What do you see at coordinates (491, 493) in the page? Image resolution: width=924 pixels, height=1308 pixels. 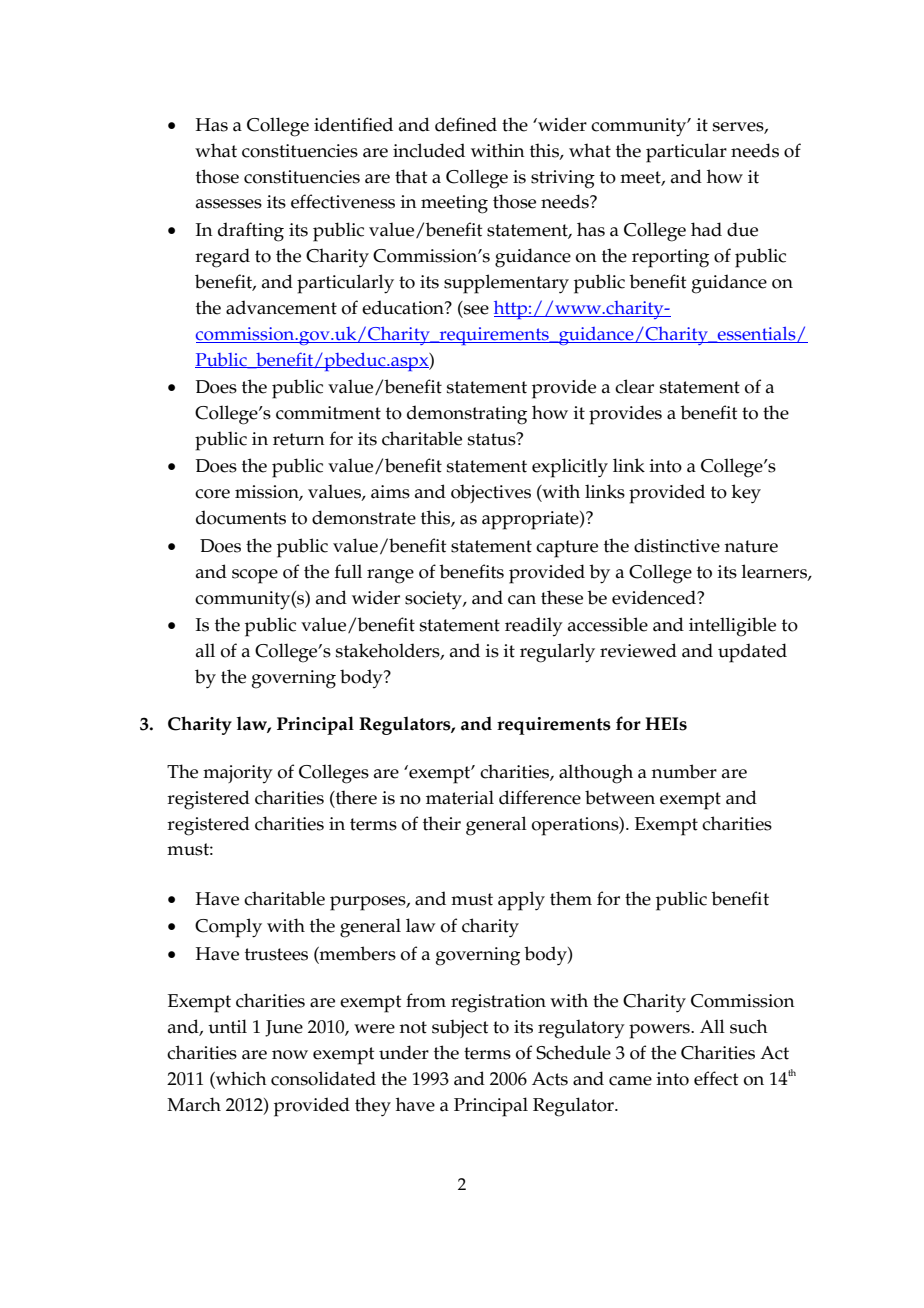 I see `objectives` at bounding box center [491, 493].
